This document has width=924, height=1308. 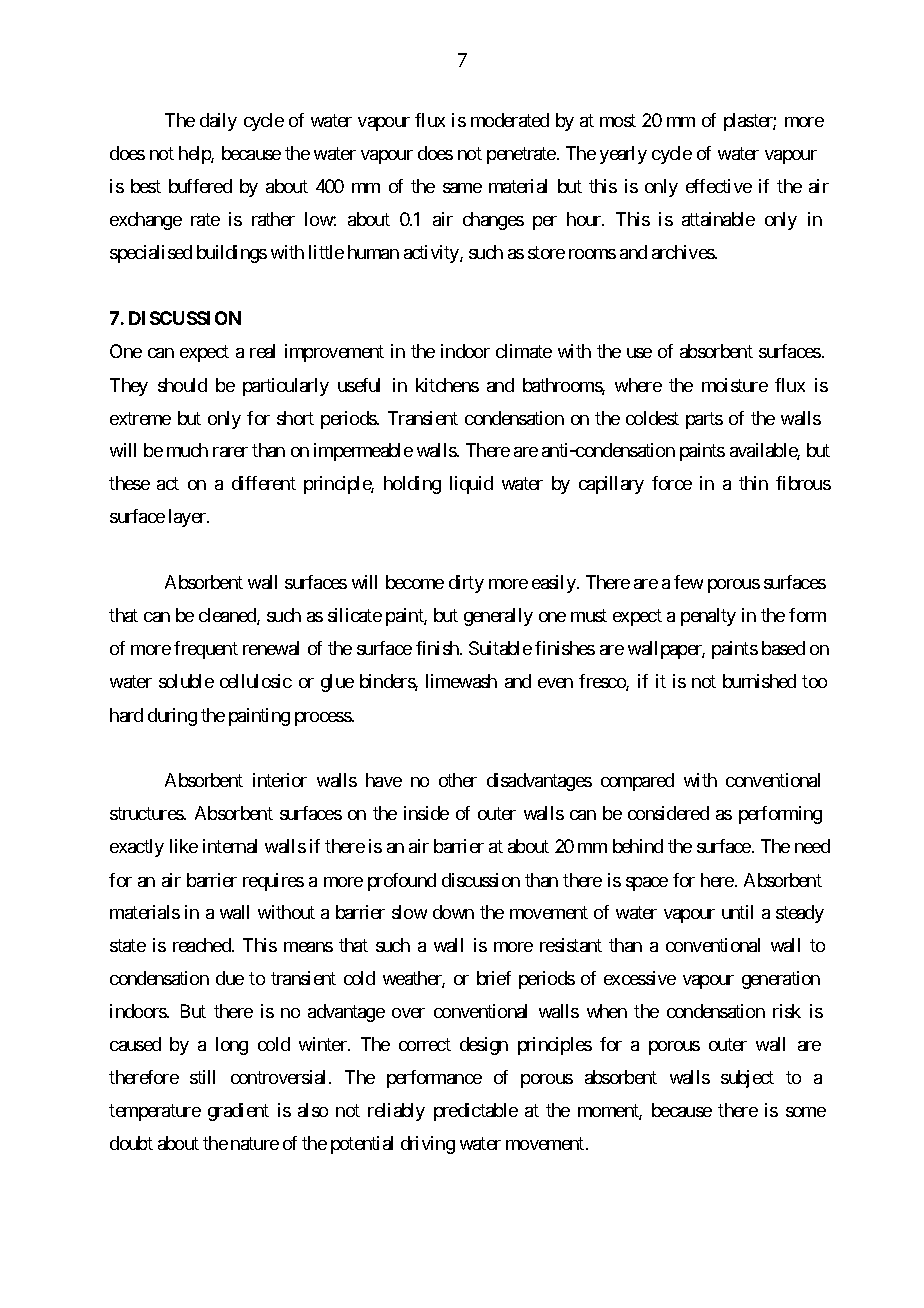 I want to click on penalty, so click(x=708, y=617).
